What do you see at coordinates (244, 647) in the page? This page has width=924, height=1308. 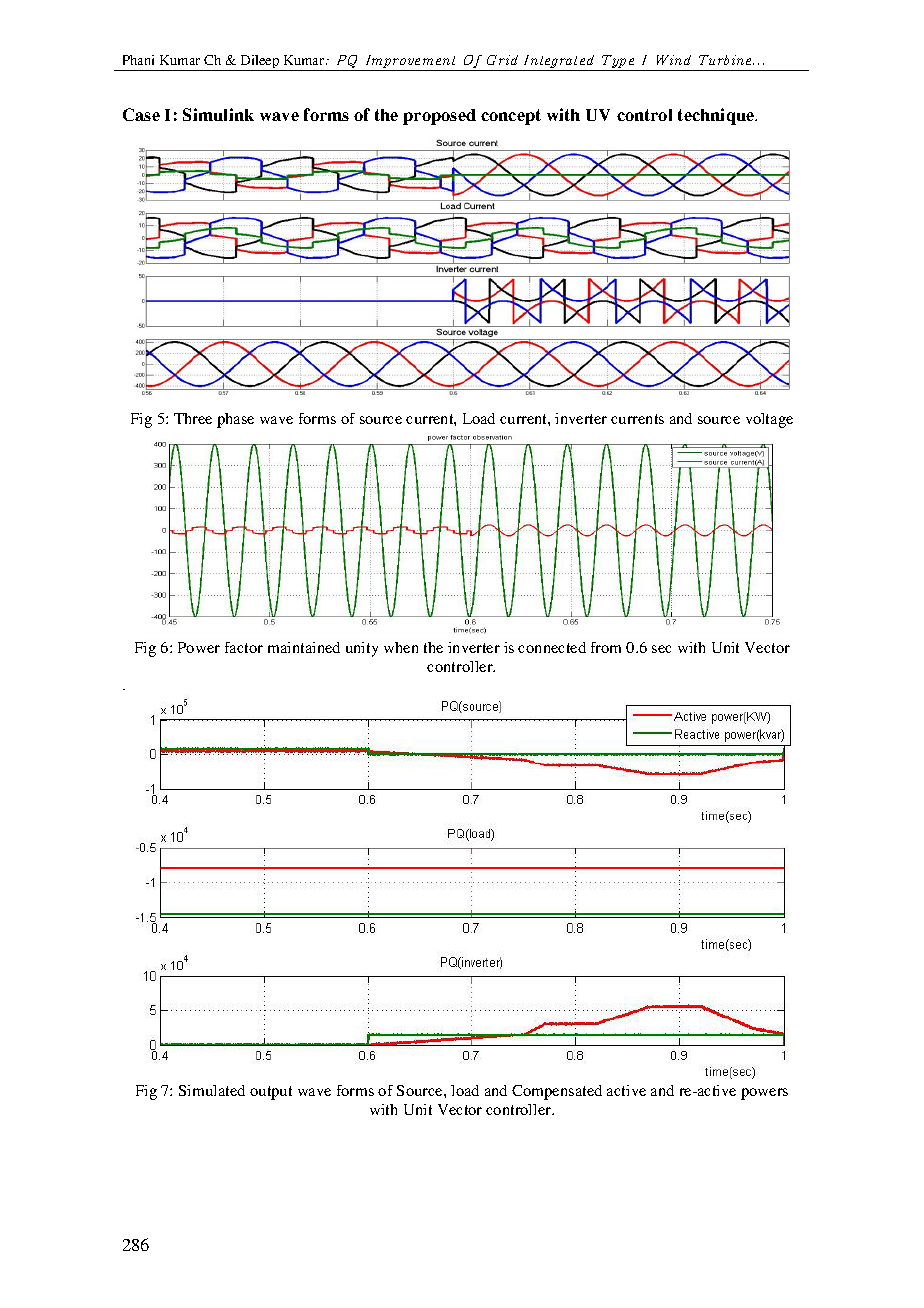 I see `factor` at bounding box center [244, 647].
